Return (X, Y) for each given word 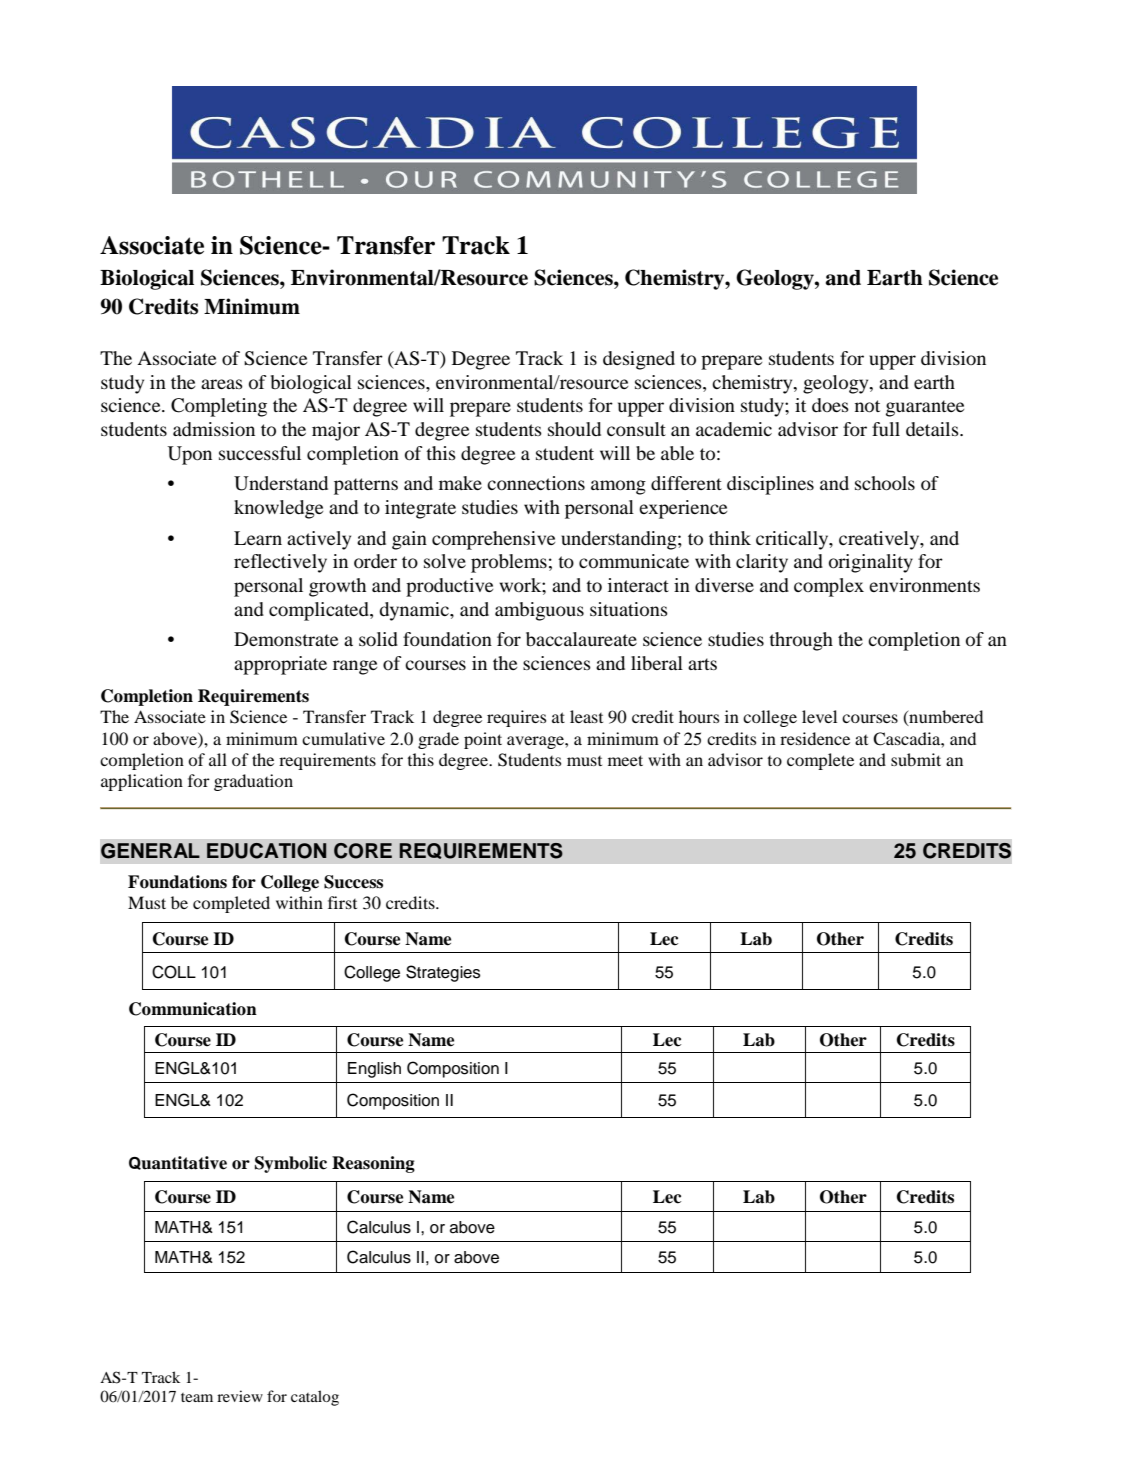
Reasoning (373, 1164)
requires (516, 718)
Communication (193, 1009)
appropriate (280, 665)
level (819, 716)
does (830, 405)
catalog (315, 1398)
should (574, 429)
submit (916, 759)
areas (222, 384)
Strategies (443, 973)
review (240, 1396)
